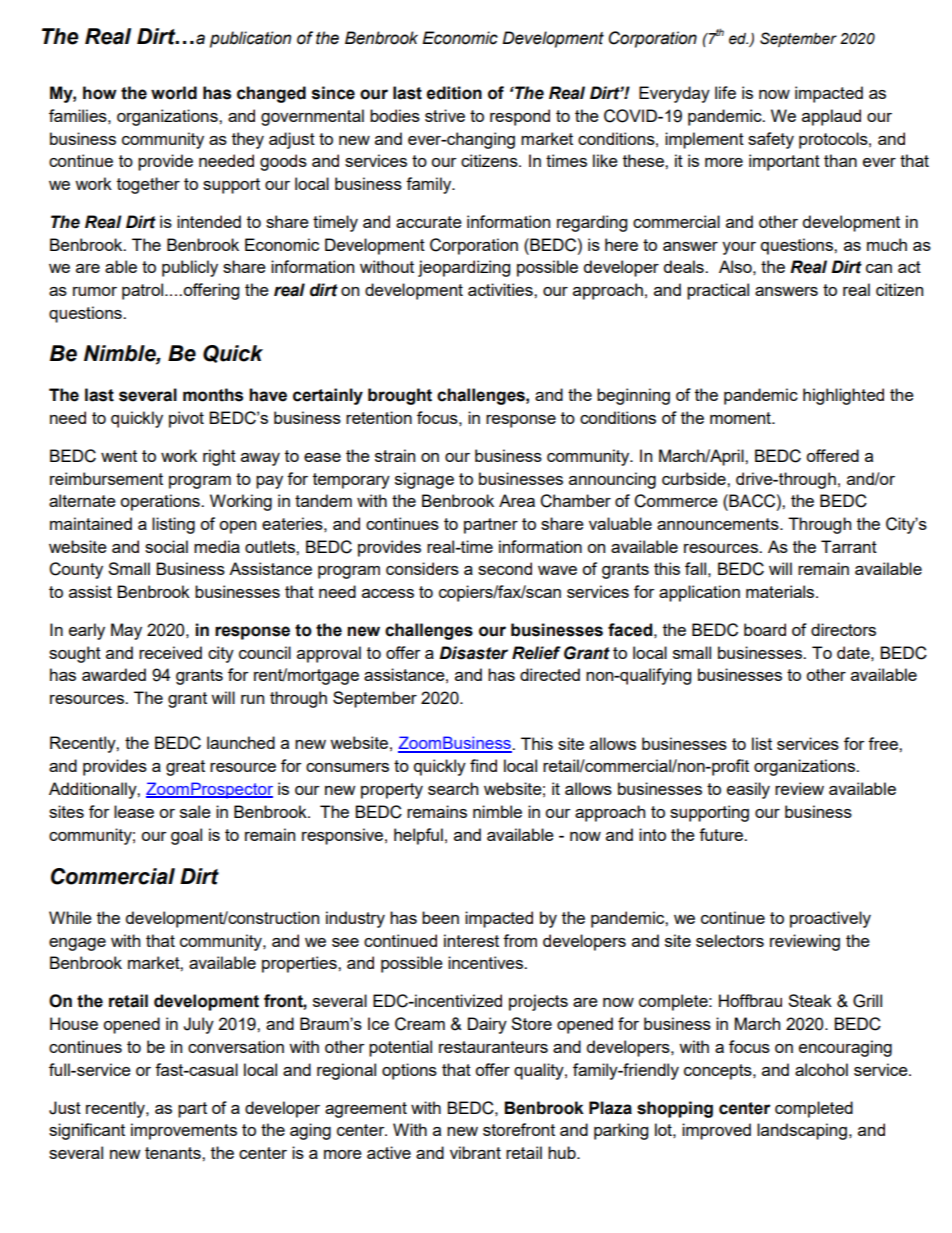  I want to click on edition, so click(454, 93).
